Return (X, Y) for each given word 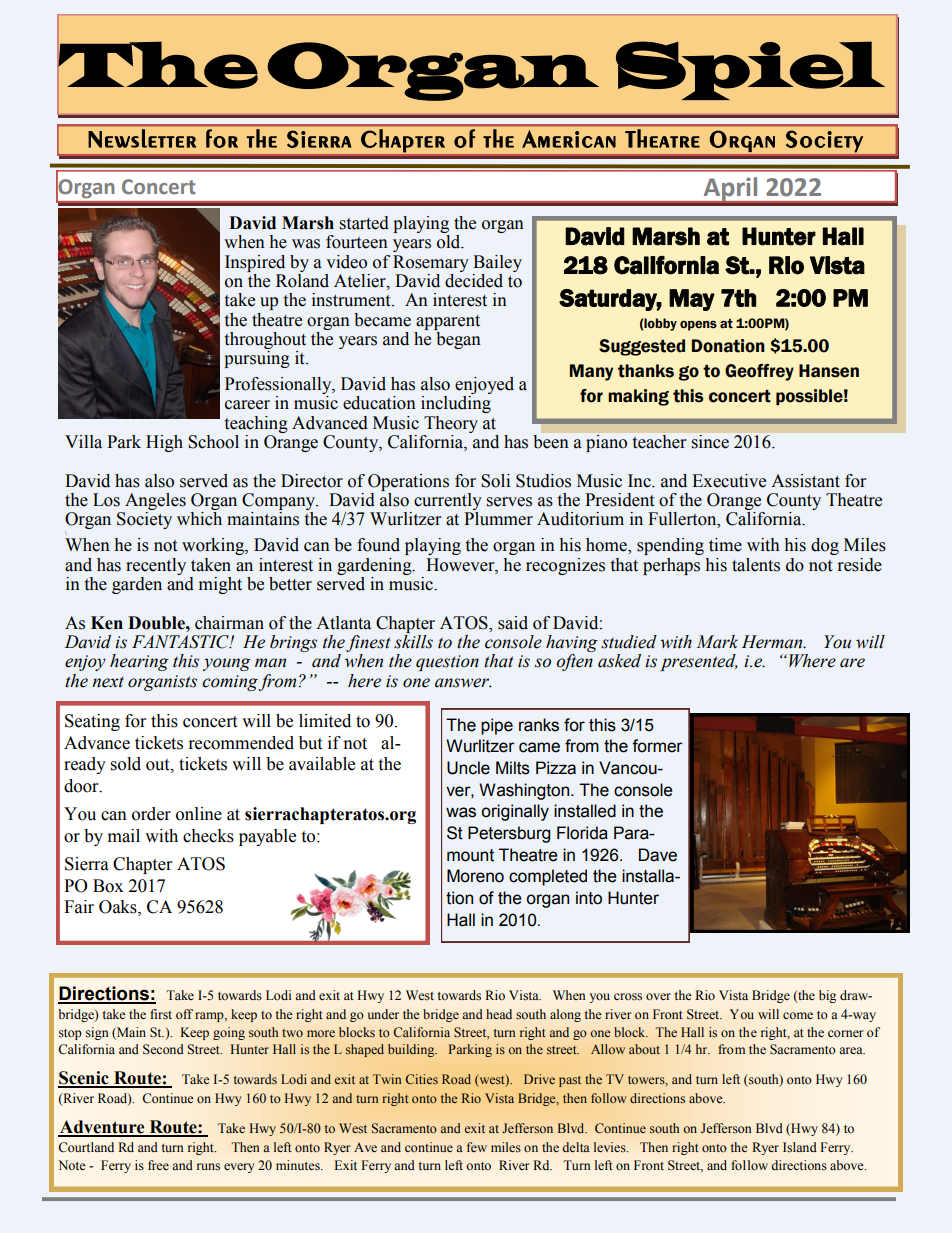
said (513, 623)
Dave (658, 855)
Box (108, 886)
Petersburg (509, 834)
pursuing (257, 359)
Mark (717, 642)
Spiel (750, 70)
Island (800, 1147)
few (477, 1147)
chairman (229, 623)
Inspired (255, 263)
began (457, 339)
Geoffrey (759, 372)
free (158, 1165)
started (364, 223)
